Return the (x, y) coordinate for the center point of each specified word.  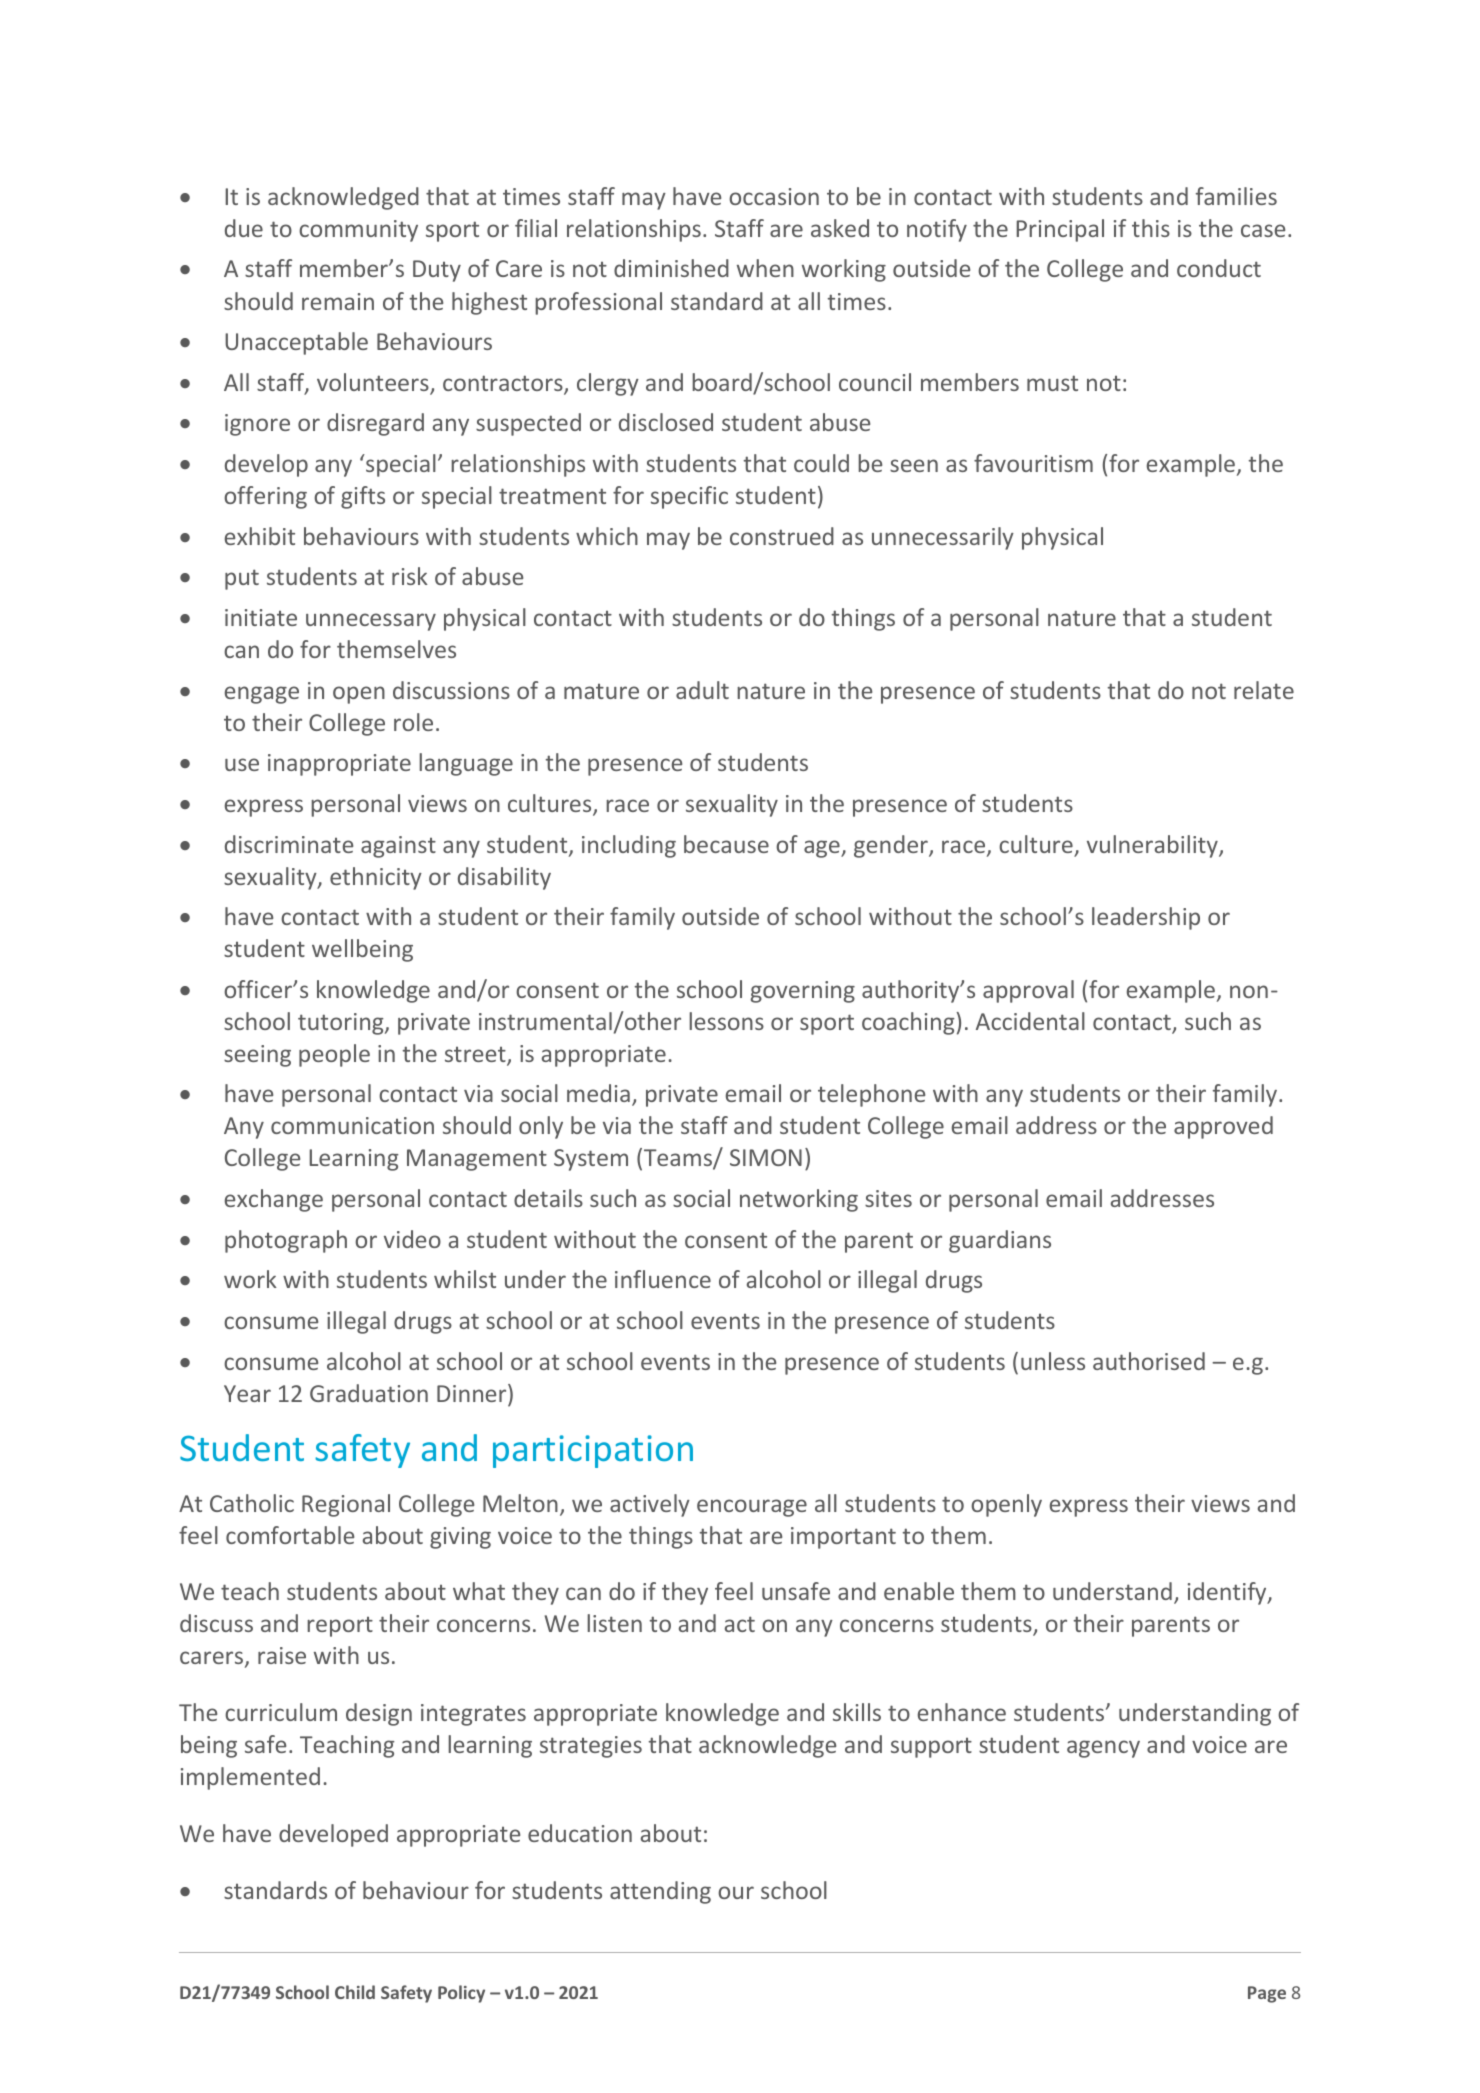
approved (1223, 1127)
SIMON (766, 1157)
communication (352, 1125)
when (765, 268)
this (1151, 228)
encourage (752, 1508)
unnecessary (371, 622)
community (358, 231)
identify (1228, 1593)
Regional (346, 1505)
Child (355, 1992)
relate (1264, 690)
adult (702, 690)
